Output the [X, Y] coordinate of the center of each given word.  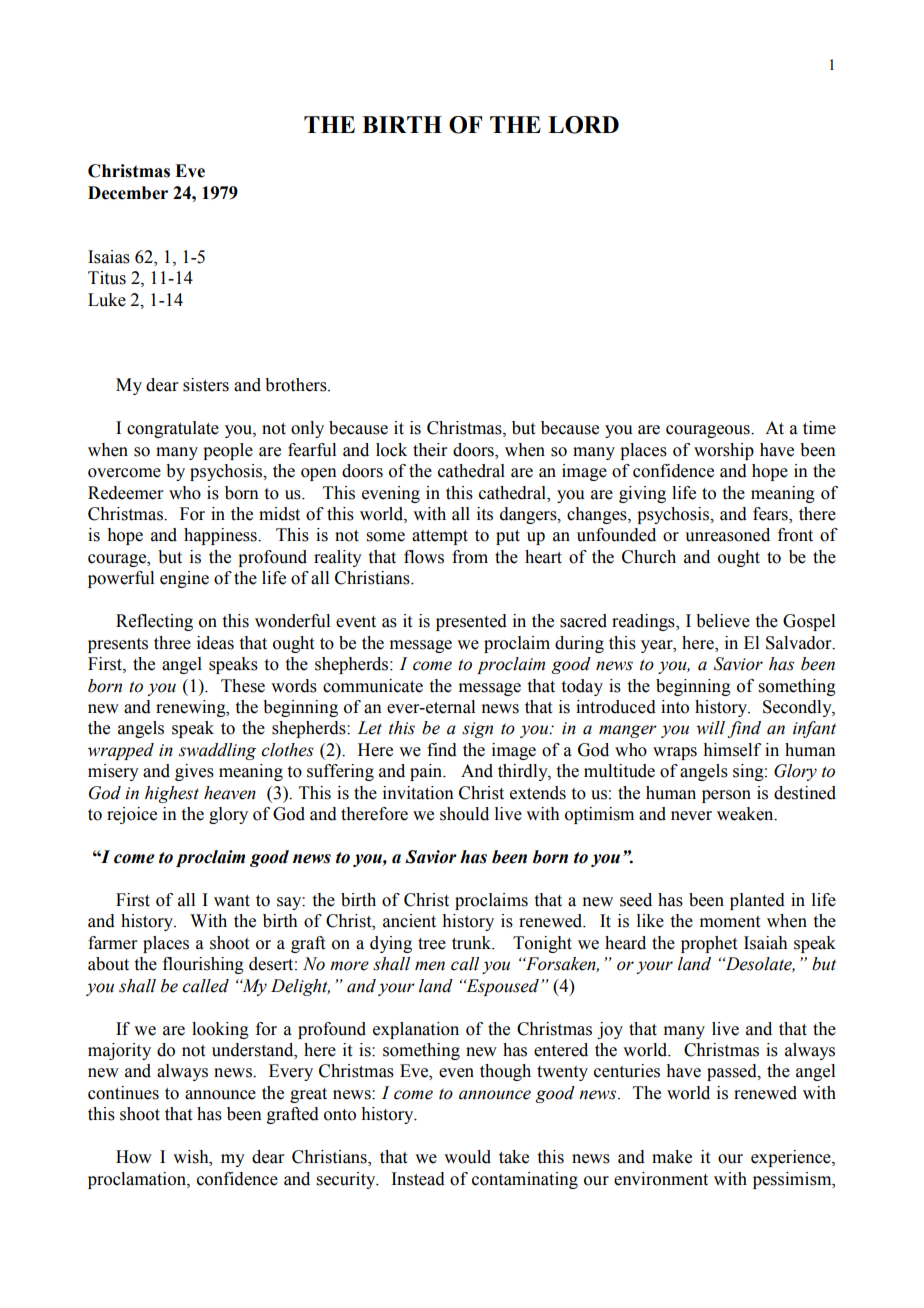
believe [723, 621]
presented [471, 622]
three [172, 643]
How [134, 1157]
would [467, 1157]
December [128, 193]
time [819, 428]
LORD [583, 125]
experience [792, 1158]
